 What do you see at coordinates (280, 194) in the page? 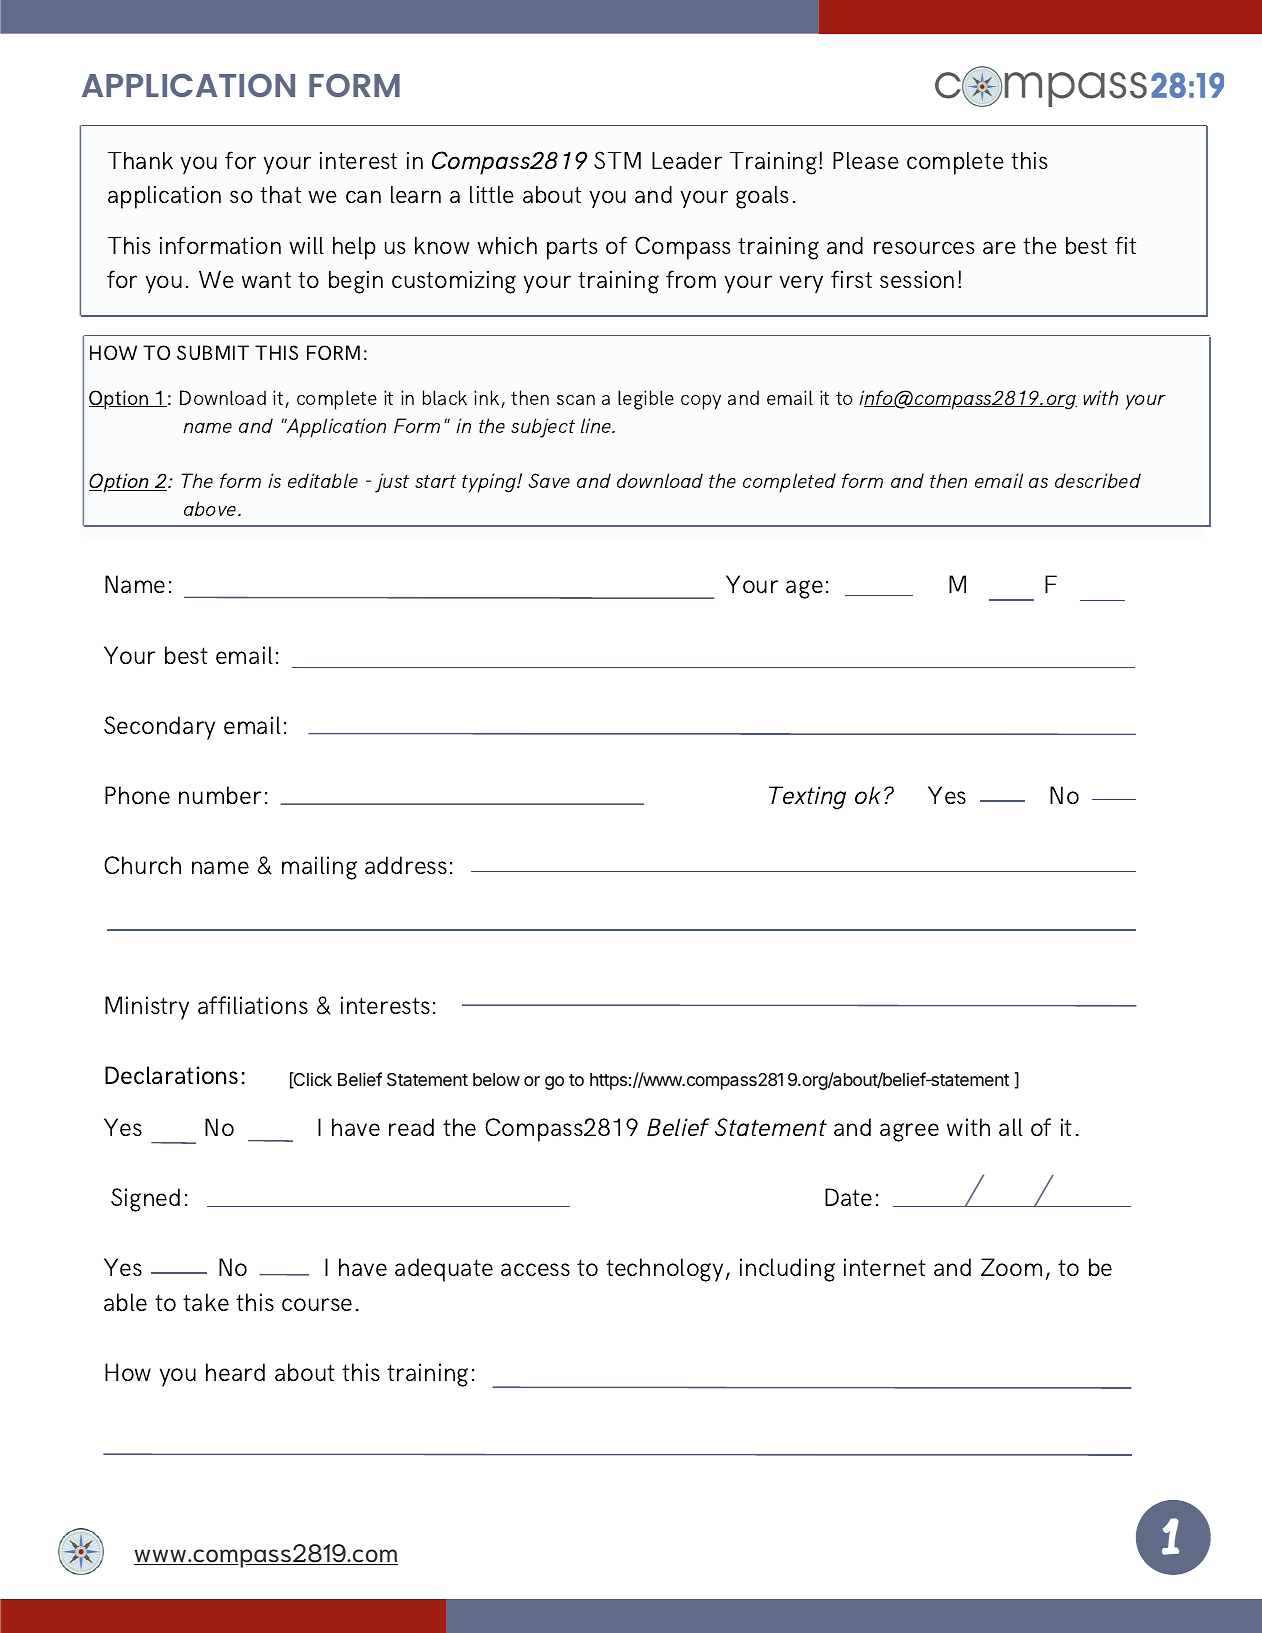
I see `that` at bounding box center [280, 194].
